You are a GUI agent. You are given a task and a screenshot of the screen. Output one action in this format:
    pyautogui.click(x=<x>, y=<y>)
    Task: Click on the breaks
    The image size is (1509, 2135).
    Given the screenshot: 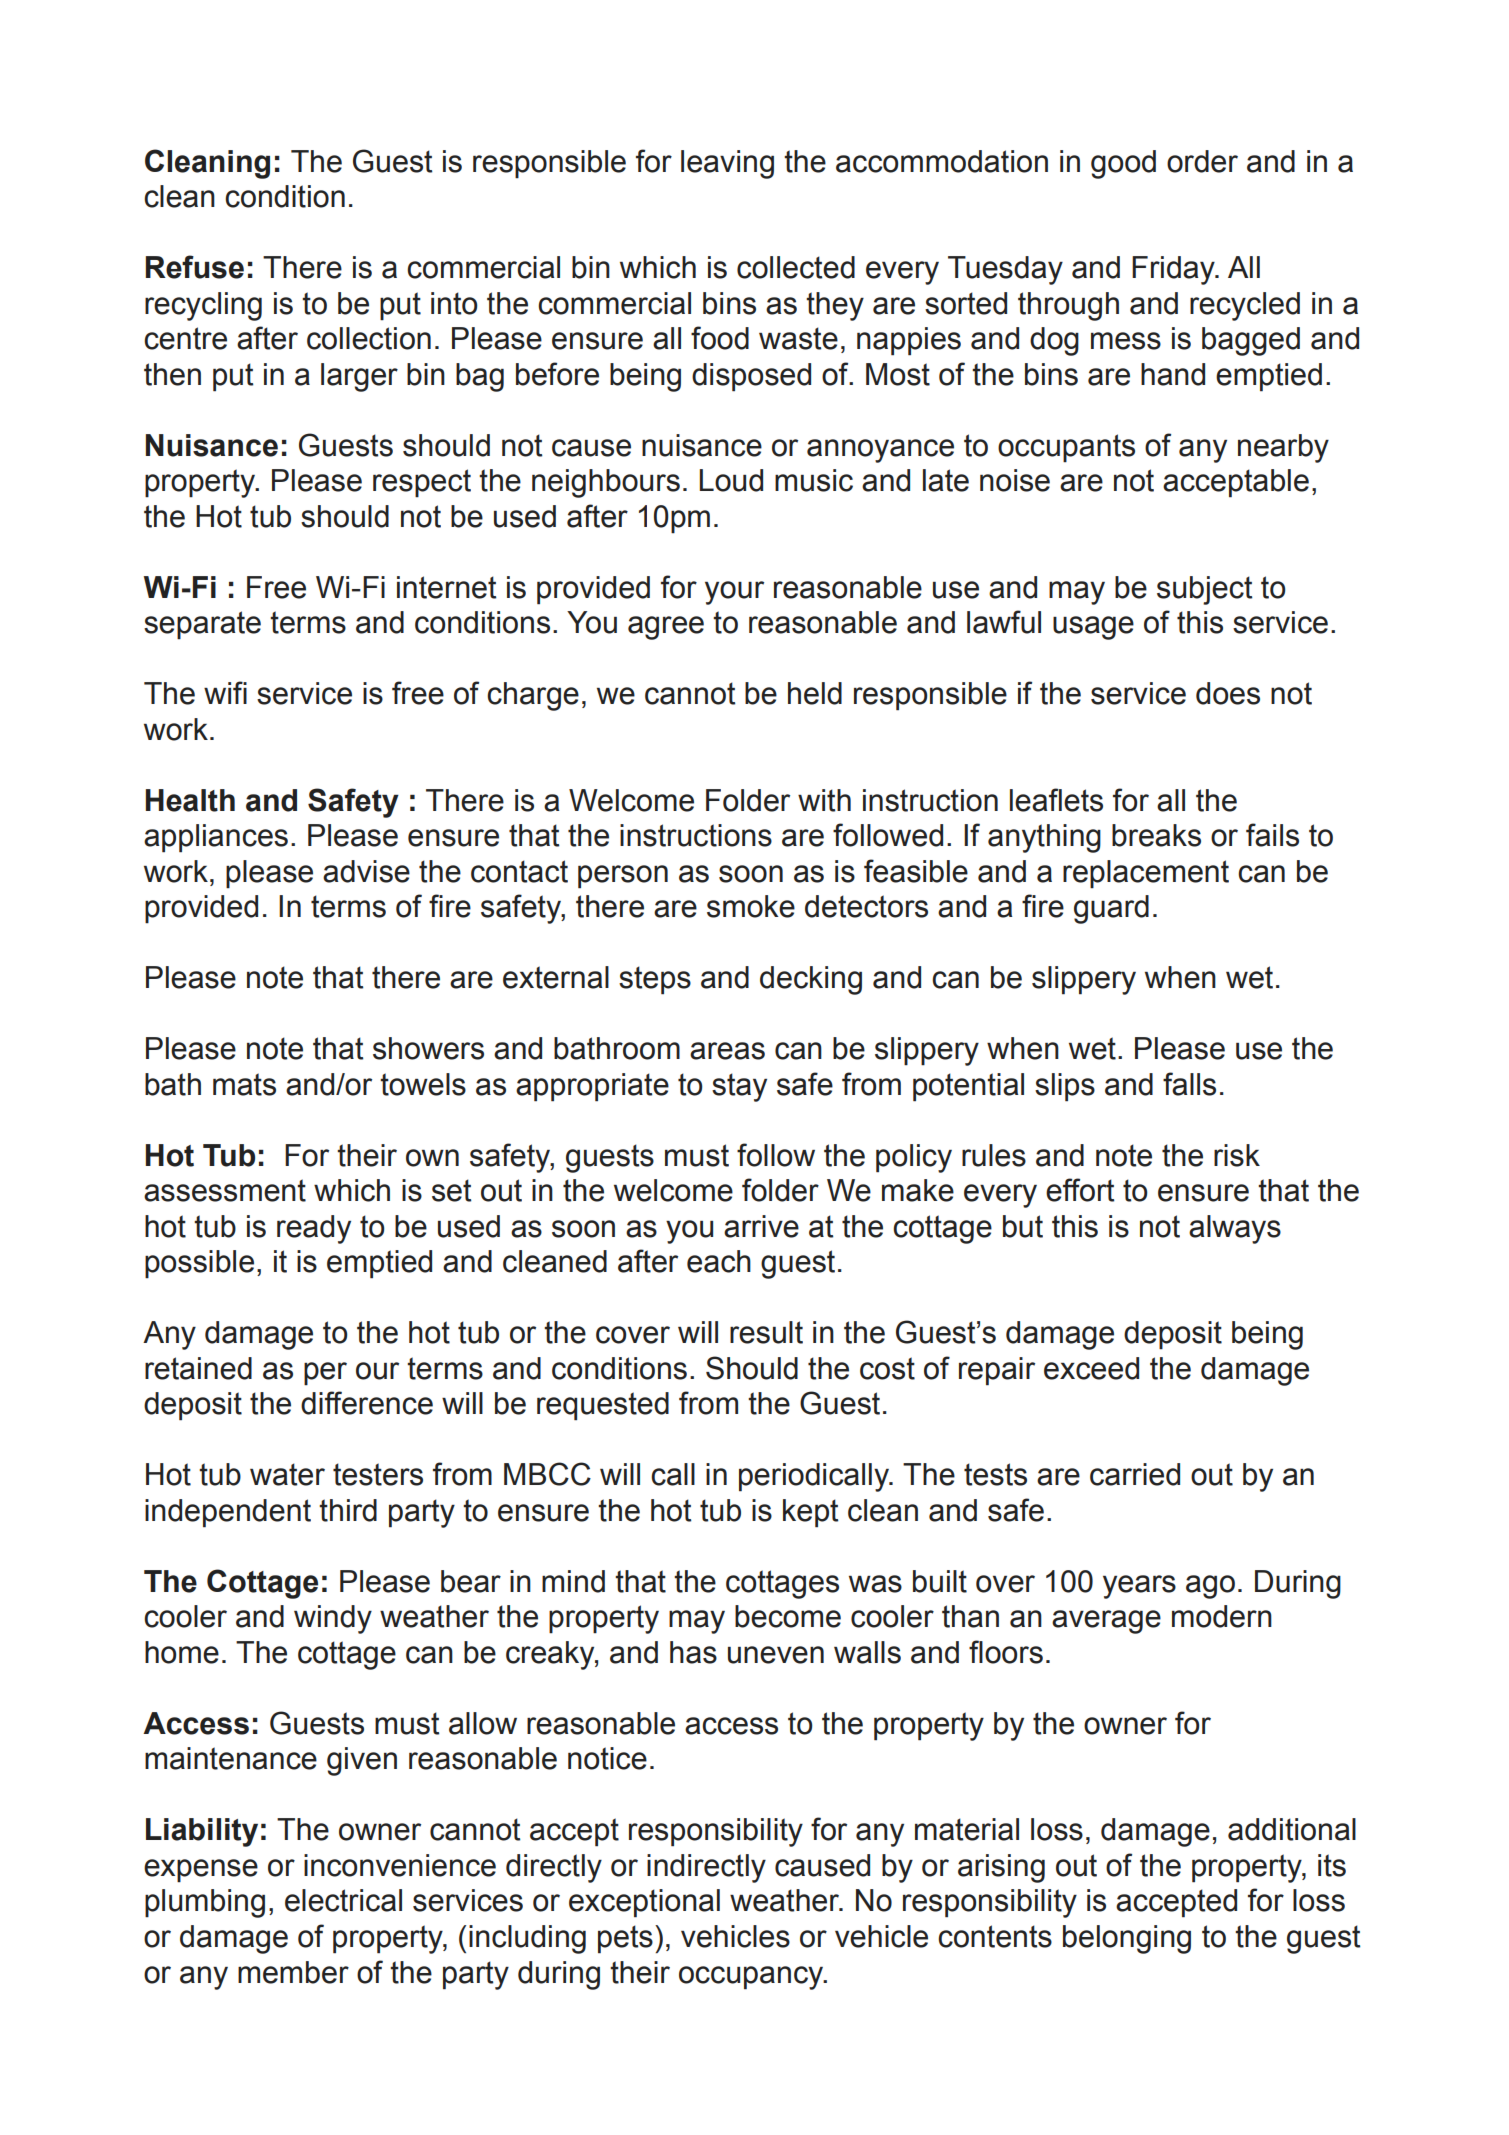 What is the action you would take?
    pyautogui.click(x=1156, y=835)
